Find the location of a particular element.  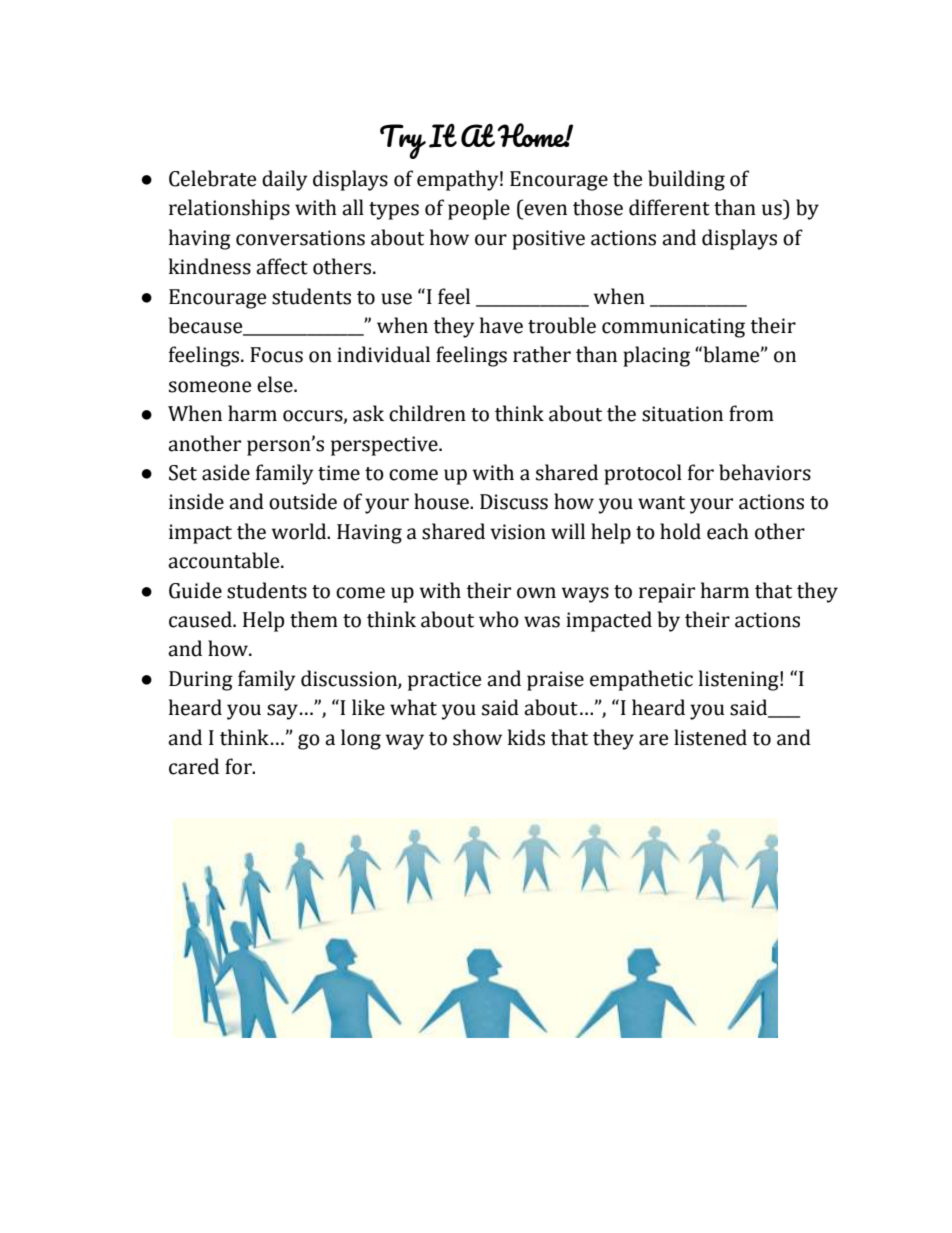

aside is located at coordinates (226, 472).
